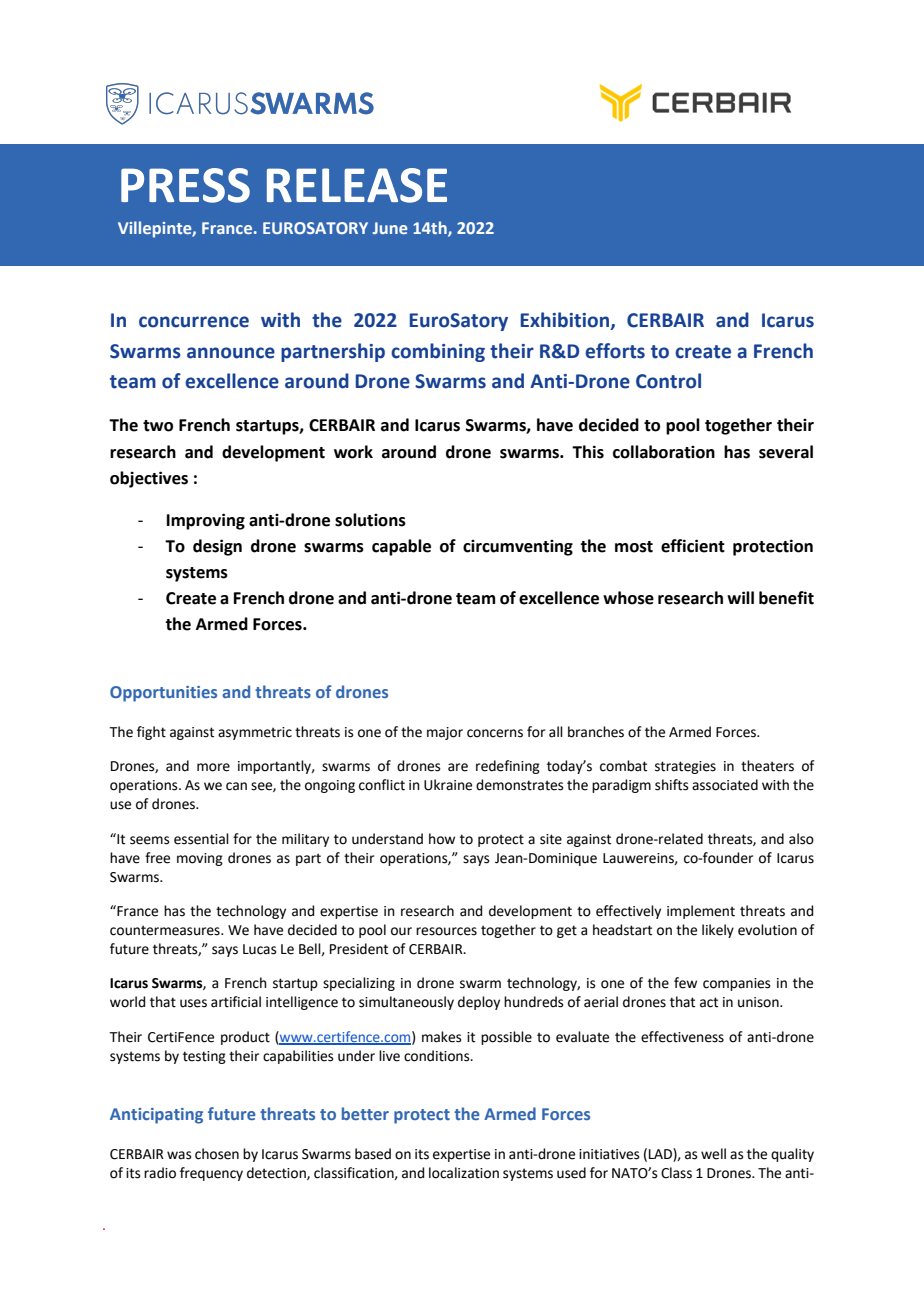  Describe the element at coordinates (566, 321) in the screenshot. I see `Exhibition` at that location.
